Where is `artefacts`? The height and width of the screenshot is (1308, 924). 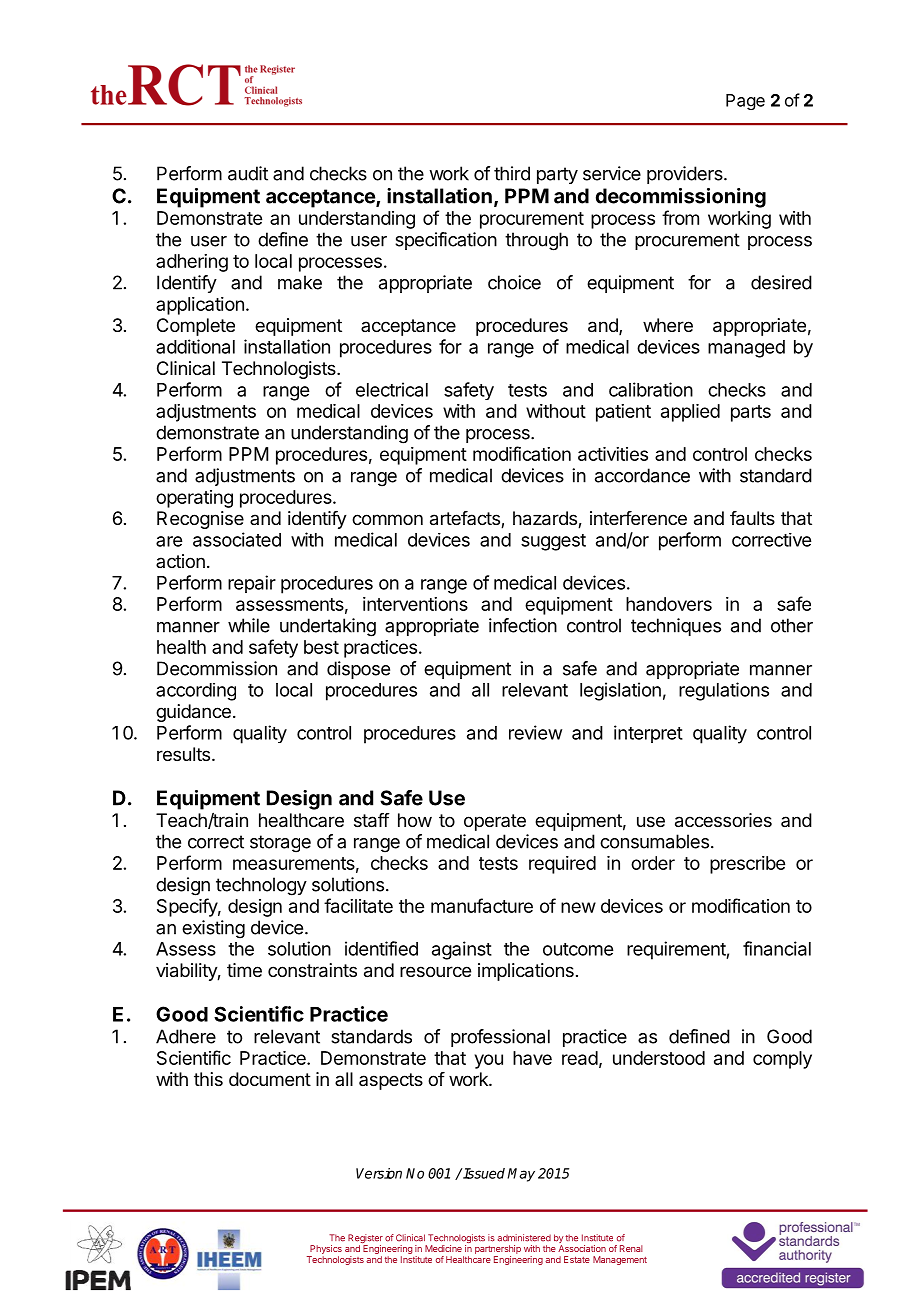
artefacts is located at coordinates (466, 519).
